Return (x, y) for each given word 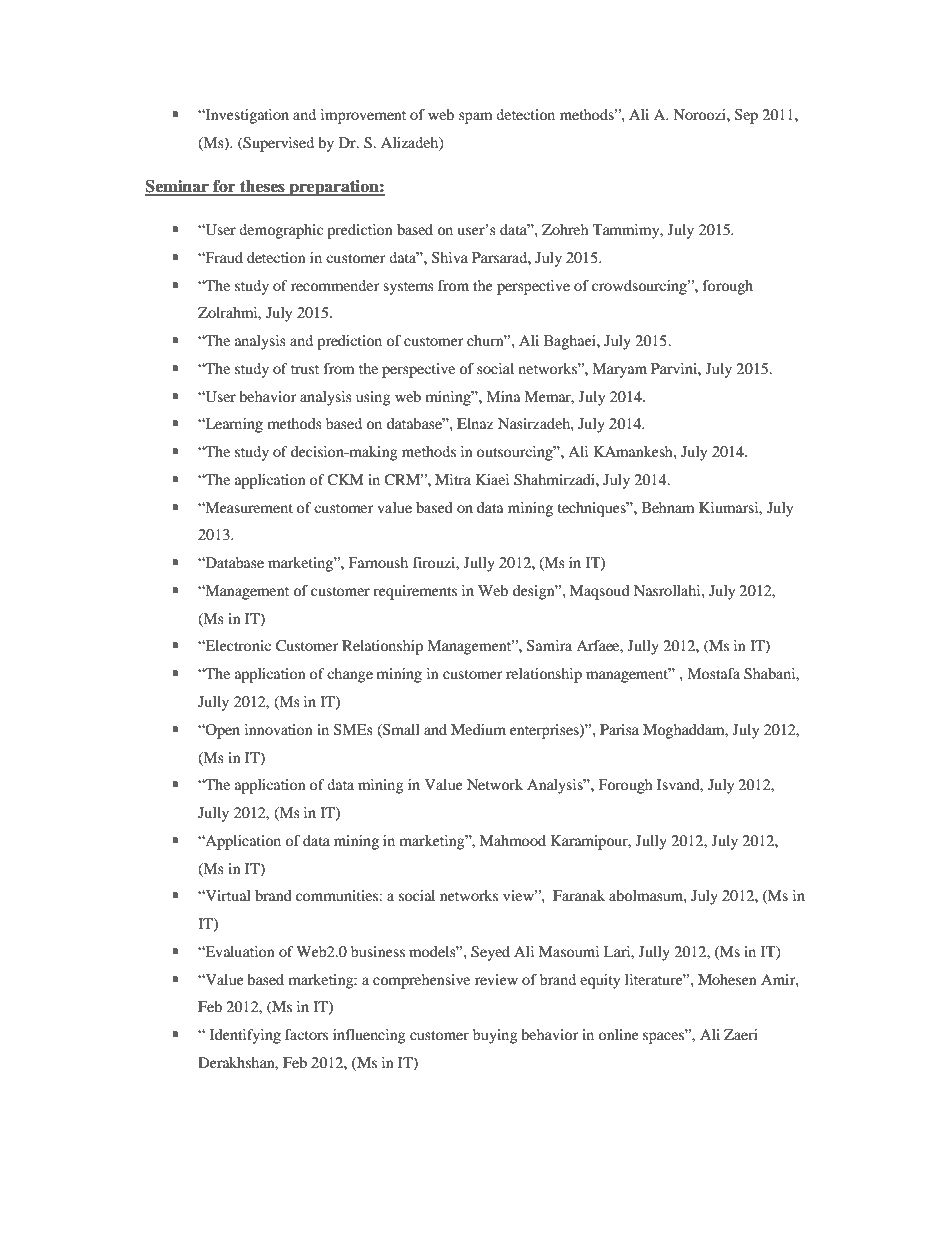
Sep (746, 116)
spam (475, 118)
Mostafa (713, 673)
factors (306, 1034)
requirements (415, 592)
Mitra (453, 479)
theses (262, 187)
